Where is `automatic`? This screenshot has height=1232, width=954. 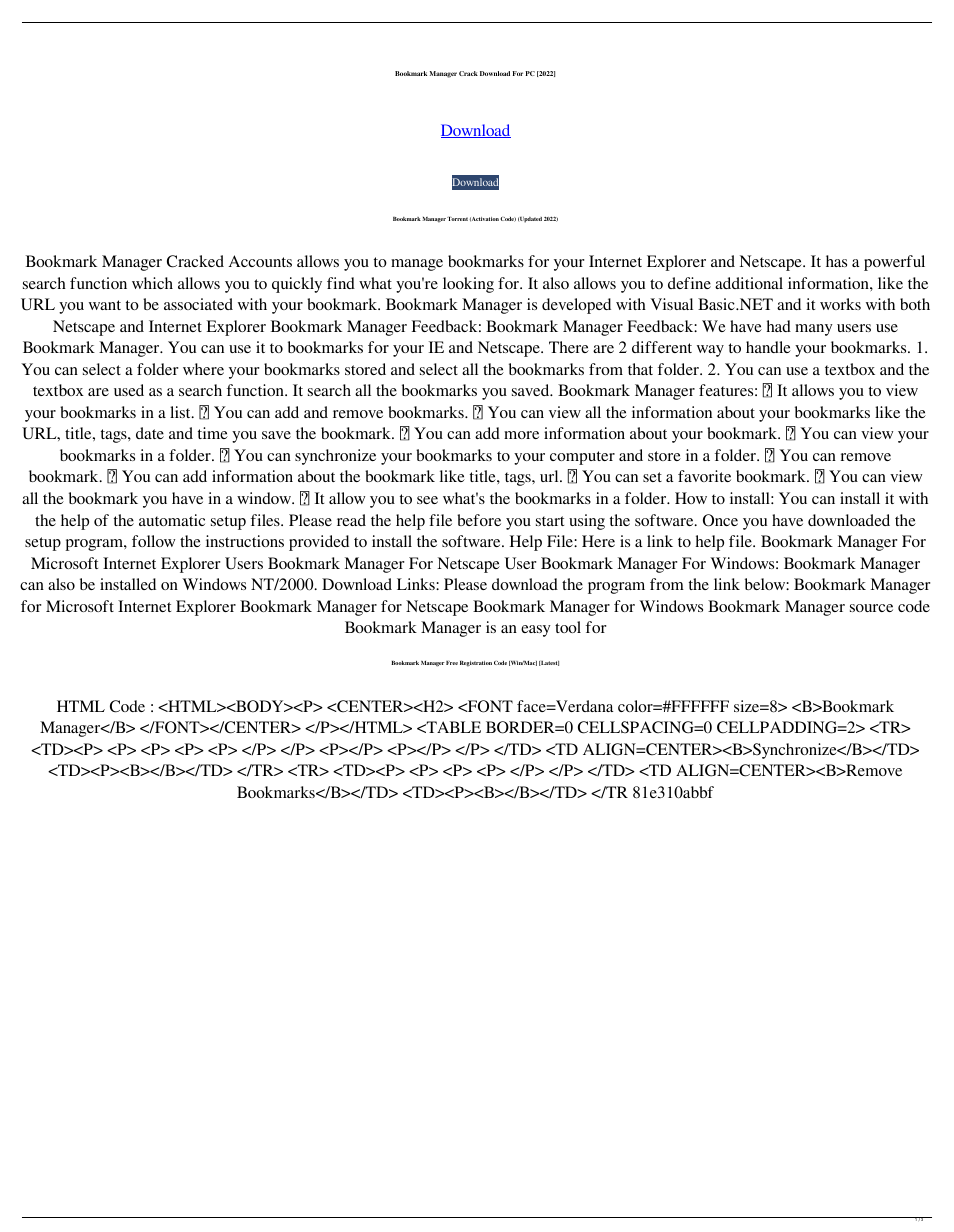
automatic is located at coordinates (172, 520).
